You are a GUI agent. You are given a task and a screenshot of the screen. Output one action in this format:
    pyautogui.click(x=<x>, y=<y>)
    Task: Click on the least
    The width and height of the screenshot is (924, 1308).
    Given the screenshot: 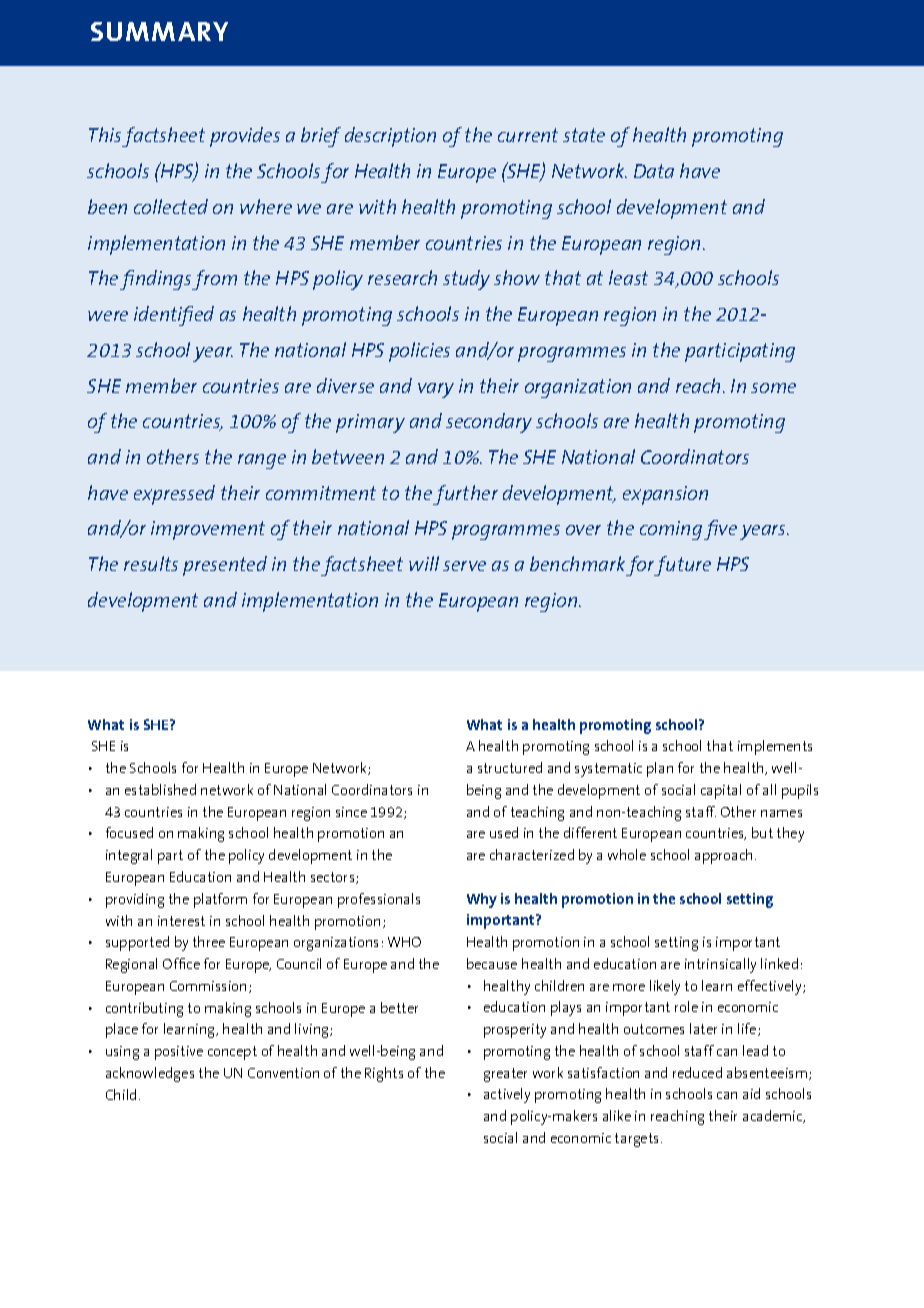 What is the action you would take?
    pyautogui.click(x=628, y=277)
